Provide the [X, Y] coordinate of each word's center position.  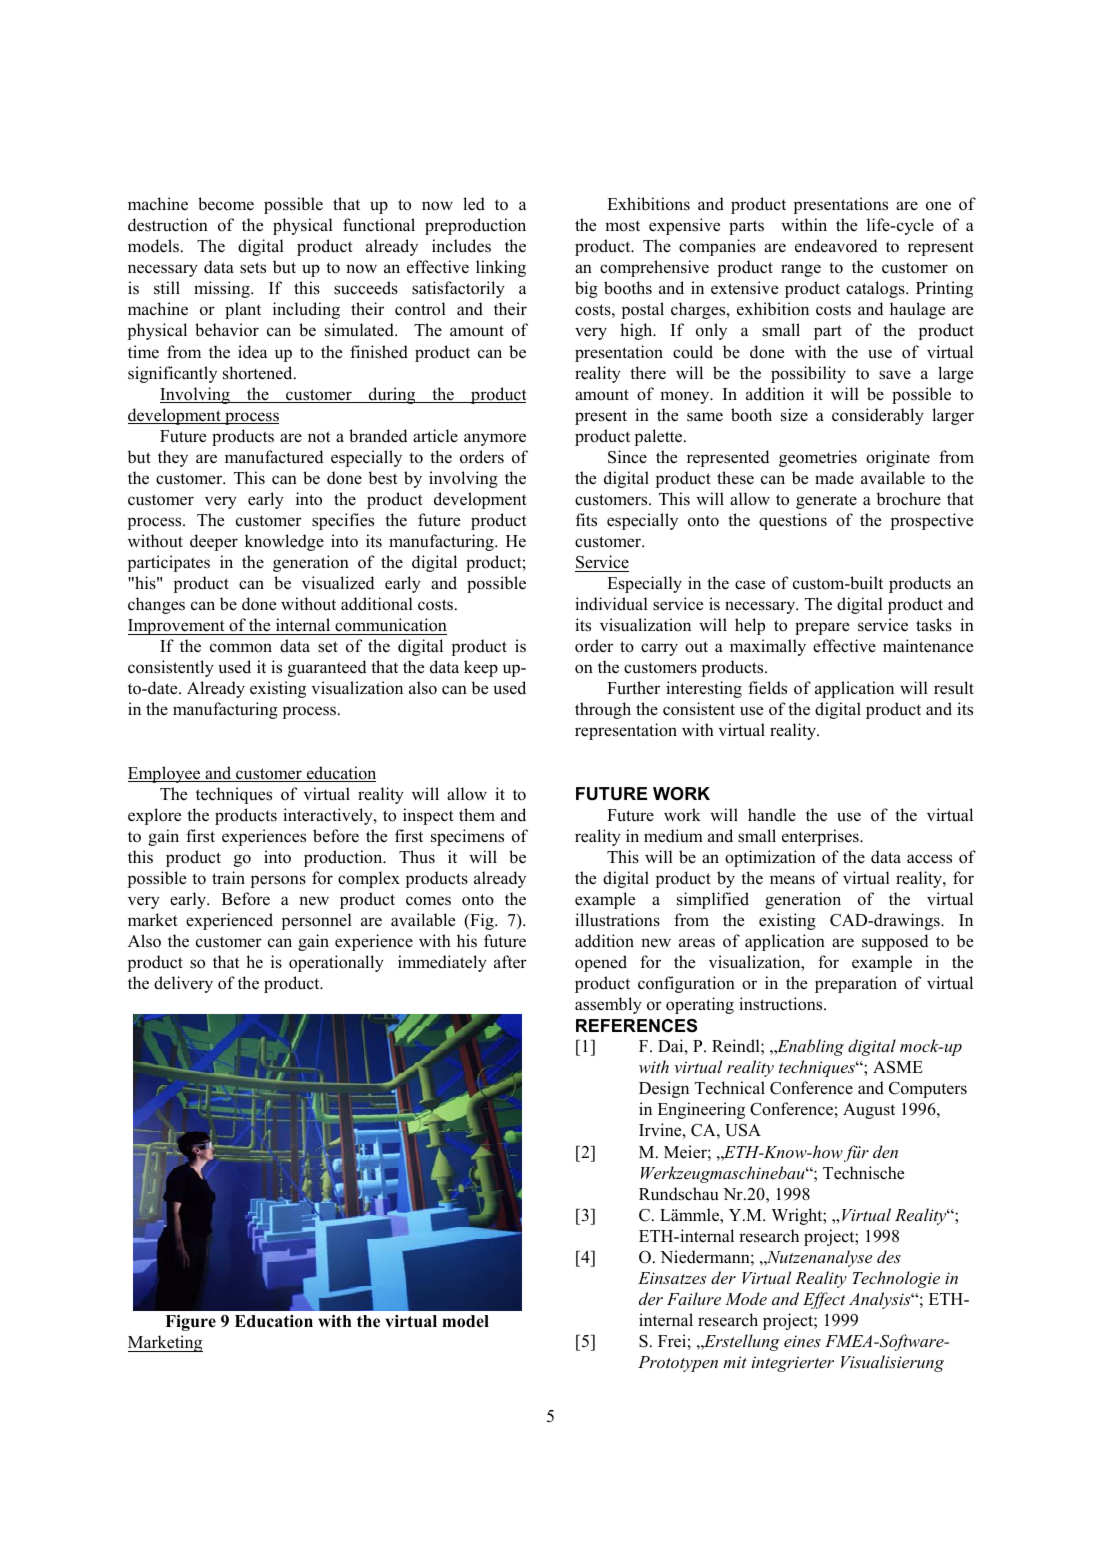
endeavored [836, 246]
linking [501, 268]
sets [253, 268]
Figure [190, 1323]
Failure [694, 1298]
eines [802, 1341]
